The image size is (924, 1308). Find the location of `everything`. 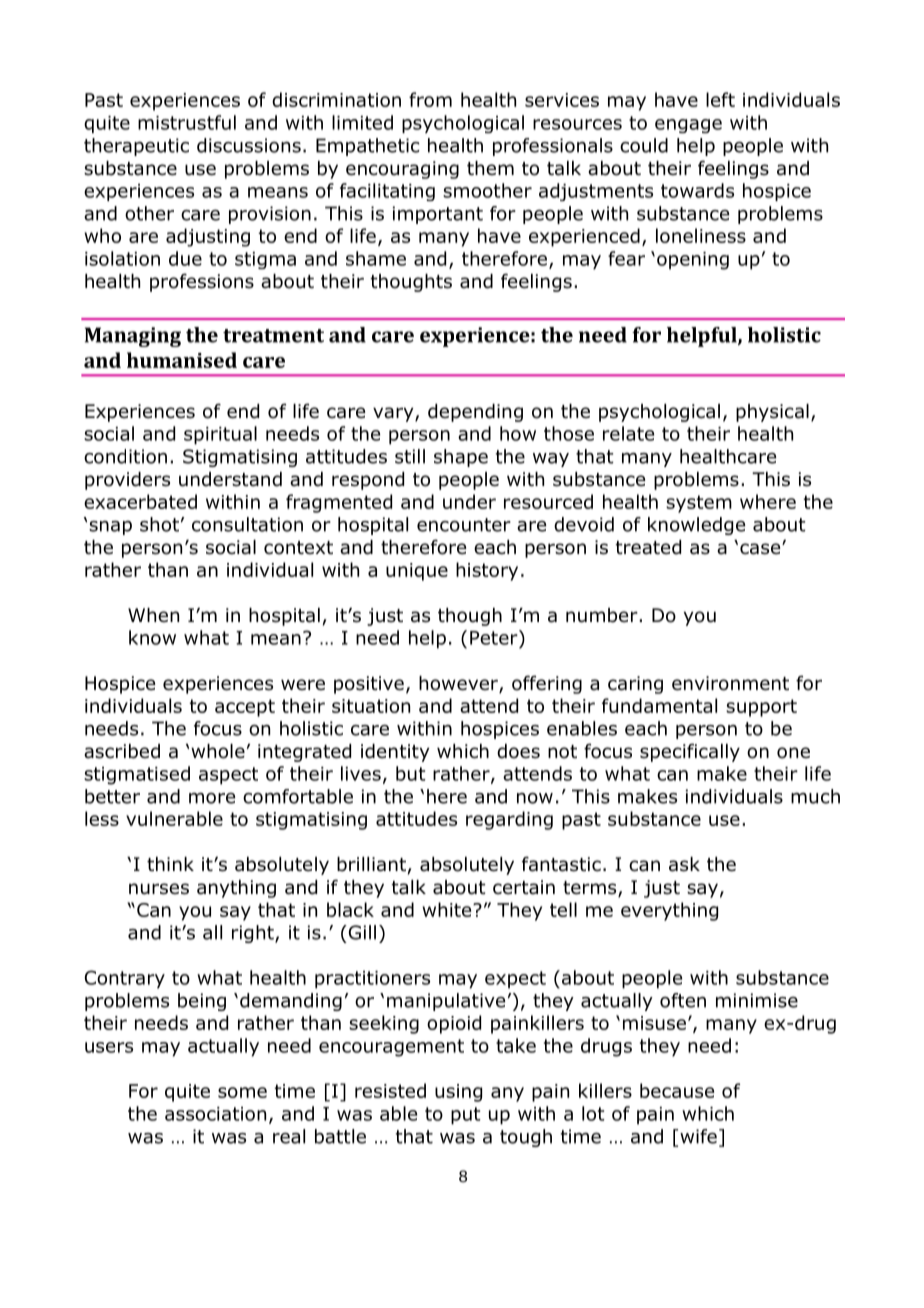

everything is located at coordinates (669, 911).
